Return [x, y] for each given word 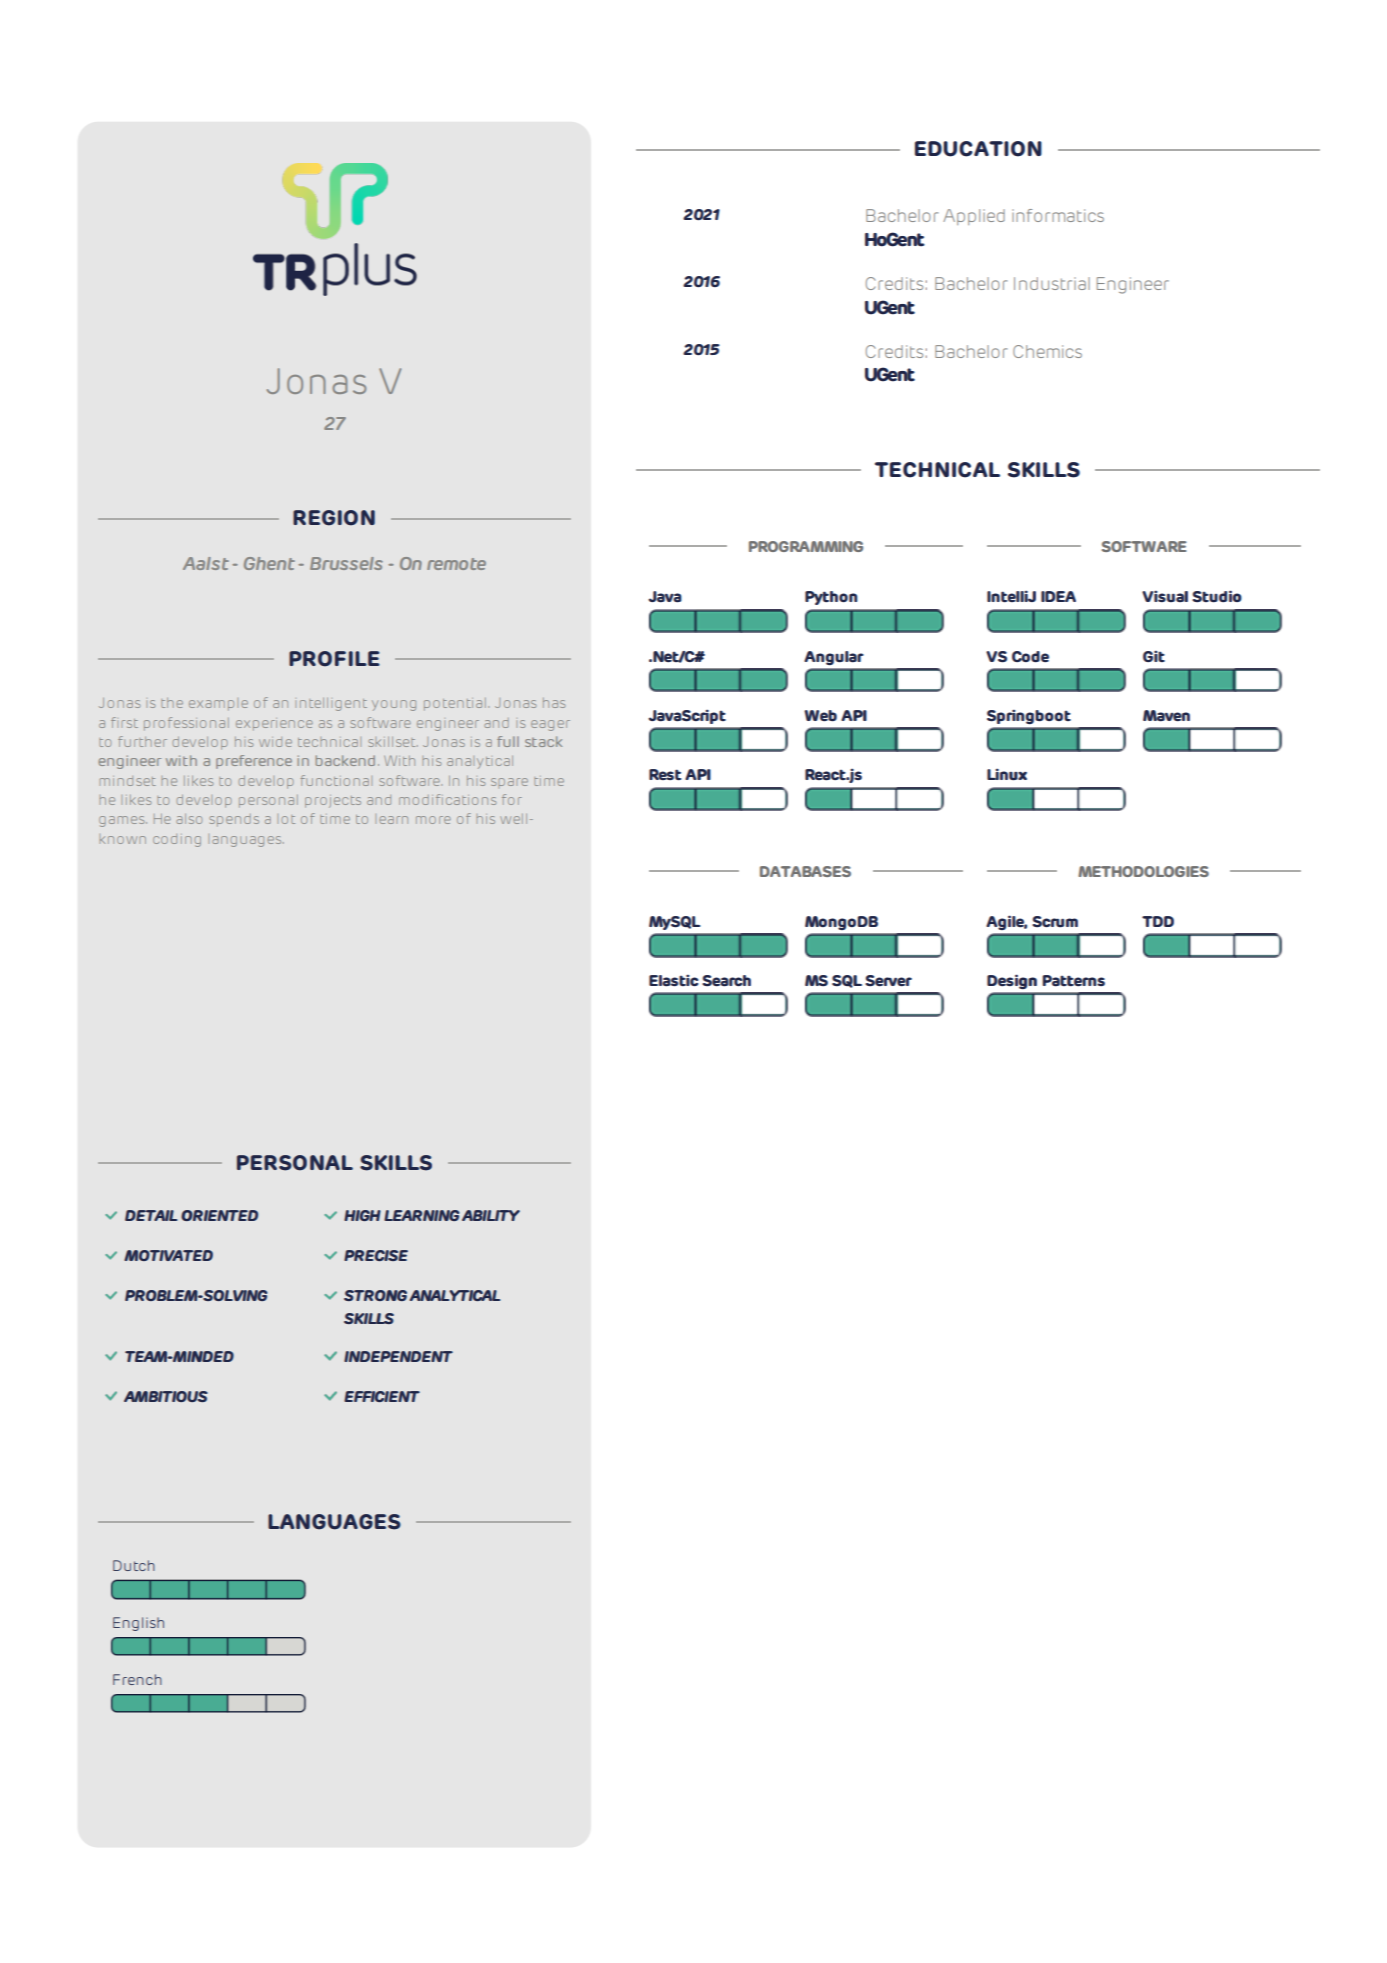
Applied [974, 217]
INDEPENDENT [398, 1356]
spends [234, 820]
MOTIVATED [168, 1255]
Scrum [1055, 922]
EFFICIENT [382, 1396]
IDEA [1058, 596]
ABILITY [491, 1215]
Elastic [673, 980]
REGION [334, 518]
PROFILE [334, 659]
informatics [1058, 215]
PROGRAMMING [806, 546]
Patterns [1074, 981]
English [138, 1624]
